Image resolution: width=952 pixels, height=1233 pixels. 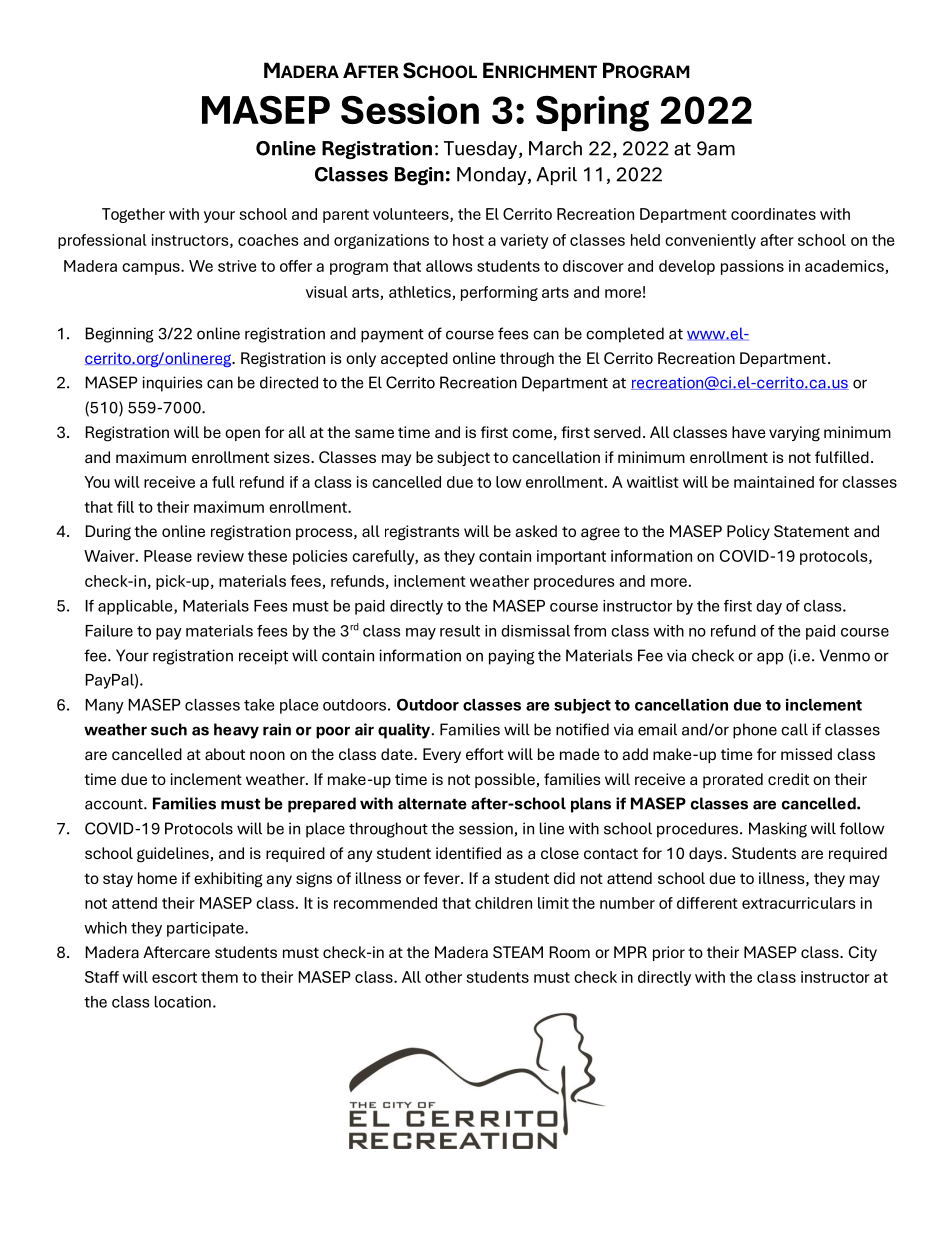 I want to click on have, so click(x=748, y=432).
